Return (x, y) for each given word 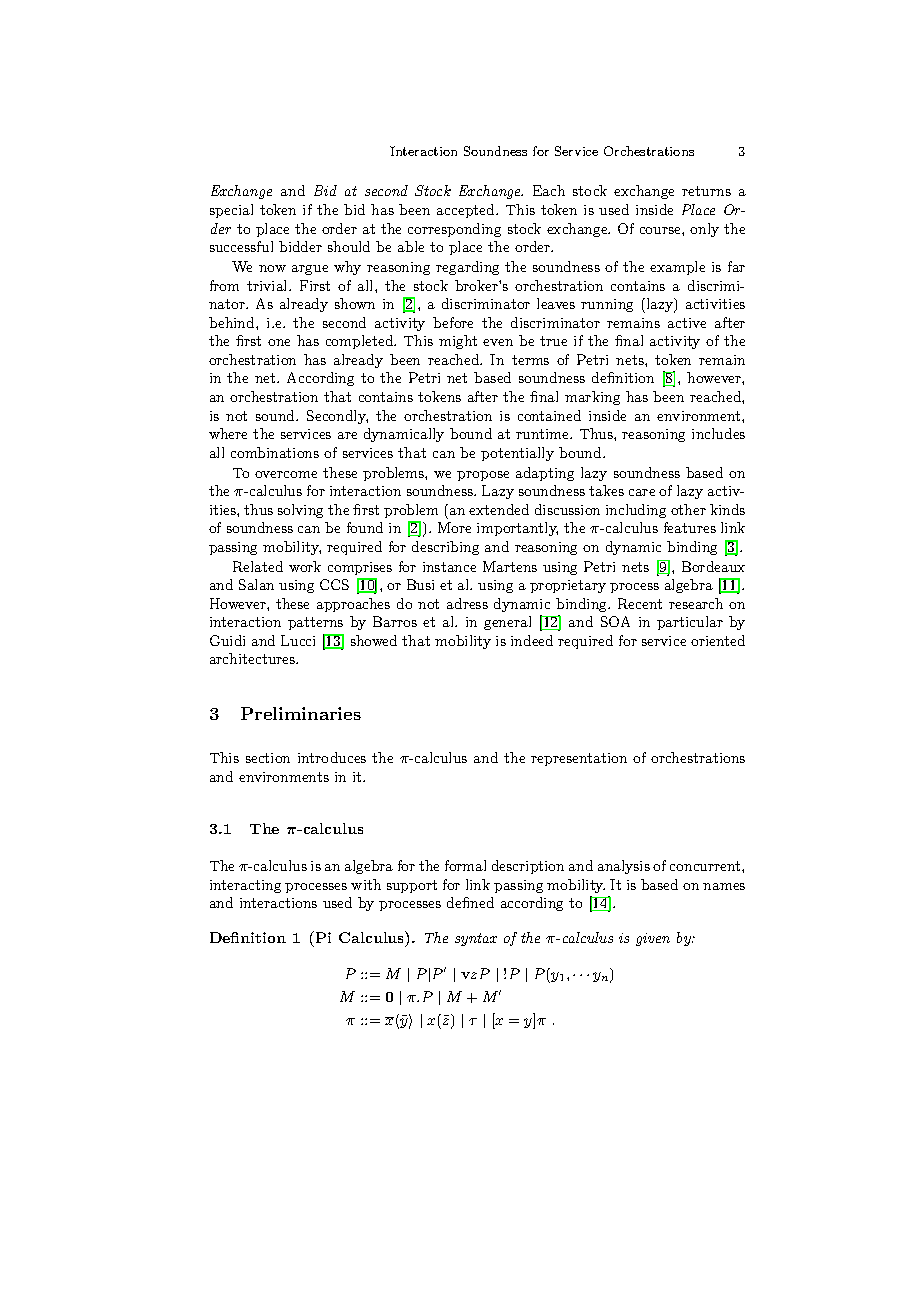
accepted (467, 211)
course (661, 230)
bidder (300, 246)
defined (470, 902)
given (653, 939)
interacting (245, 886)
